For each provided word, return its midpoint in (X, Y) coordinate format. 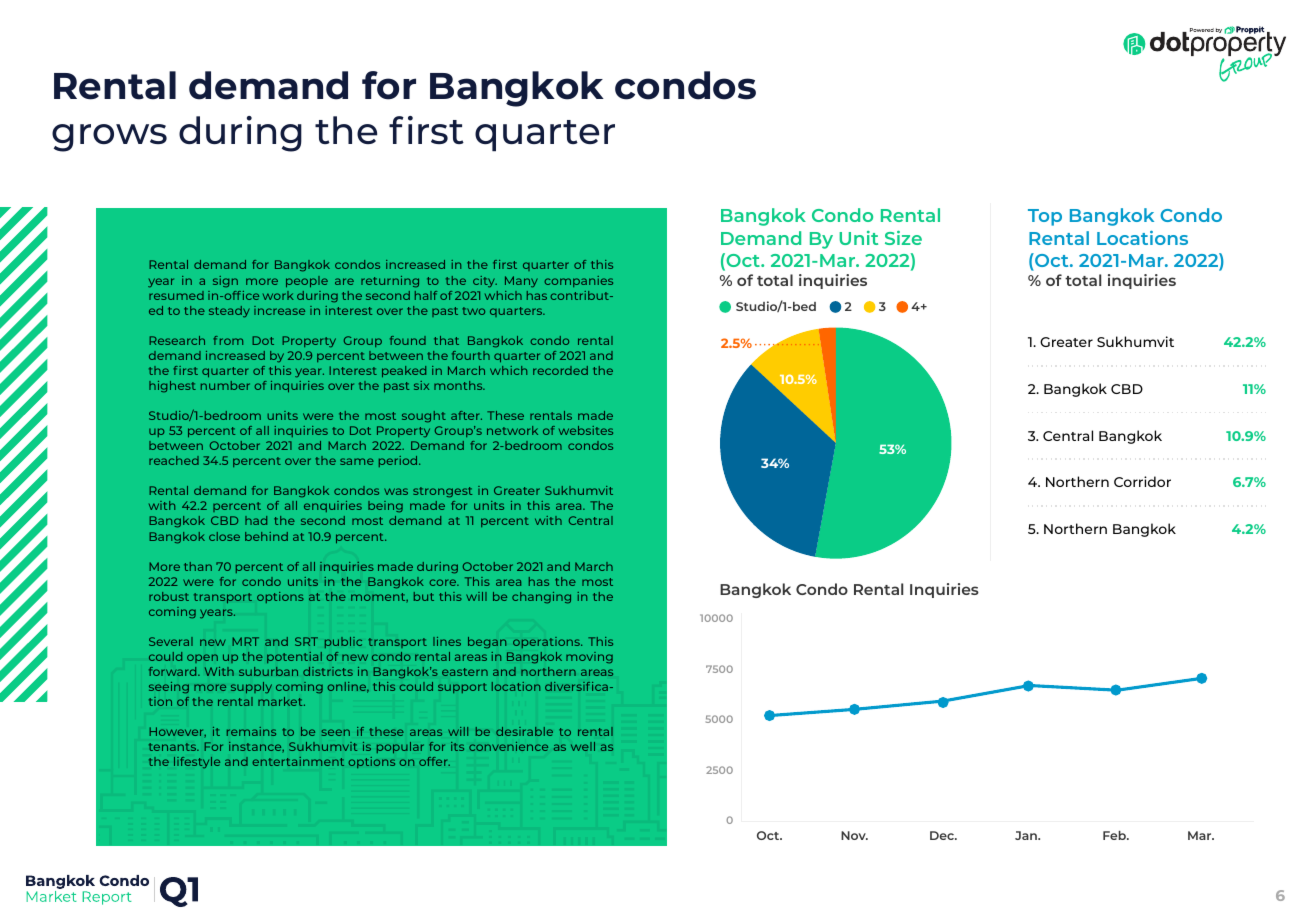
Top (1045, 217)
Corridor (1142, 481)
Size (903, 237)
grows (109, 138)
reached (174, 460)
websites (586, 430)
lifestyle (197, 763)
